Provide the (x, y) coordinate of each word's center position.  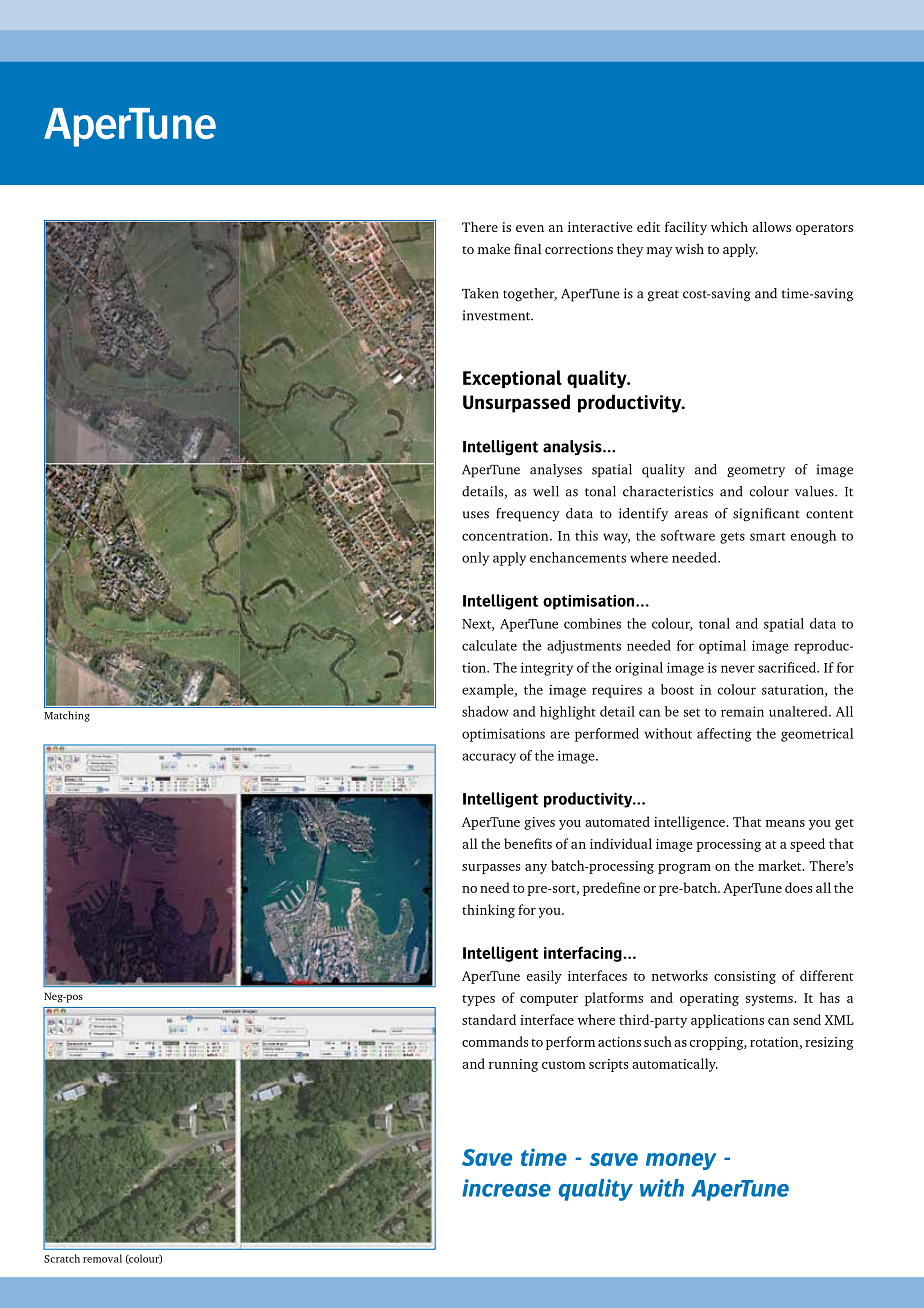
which (729, 226)
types (478, 1000)
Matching (67, 716)
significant (766, 515)
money (681, 1161)
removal (102, 1258)
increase (506, 1188)
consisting (745, 977)
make (494, 248)
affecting (724, 735)
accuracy (489, 758)
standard (489, 1019)
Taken (480, 293)
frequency (528, 515)
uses (475, 515)
